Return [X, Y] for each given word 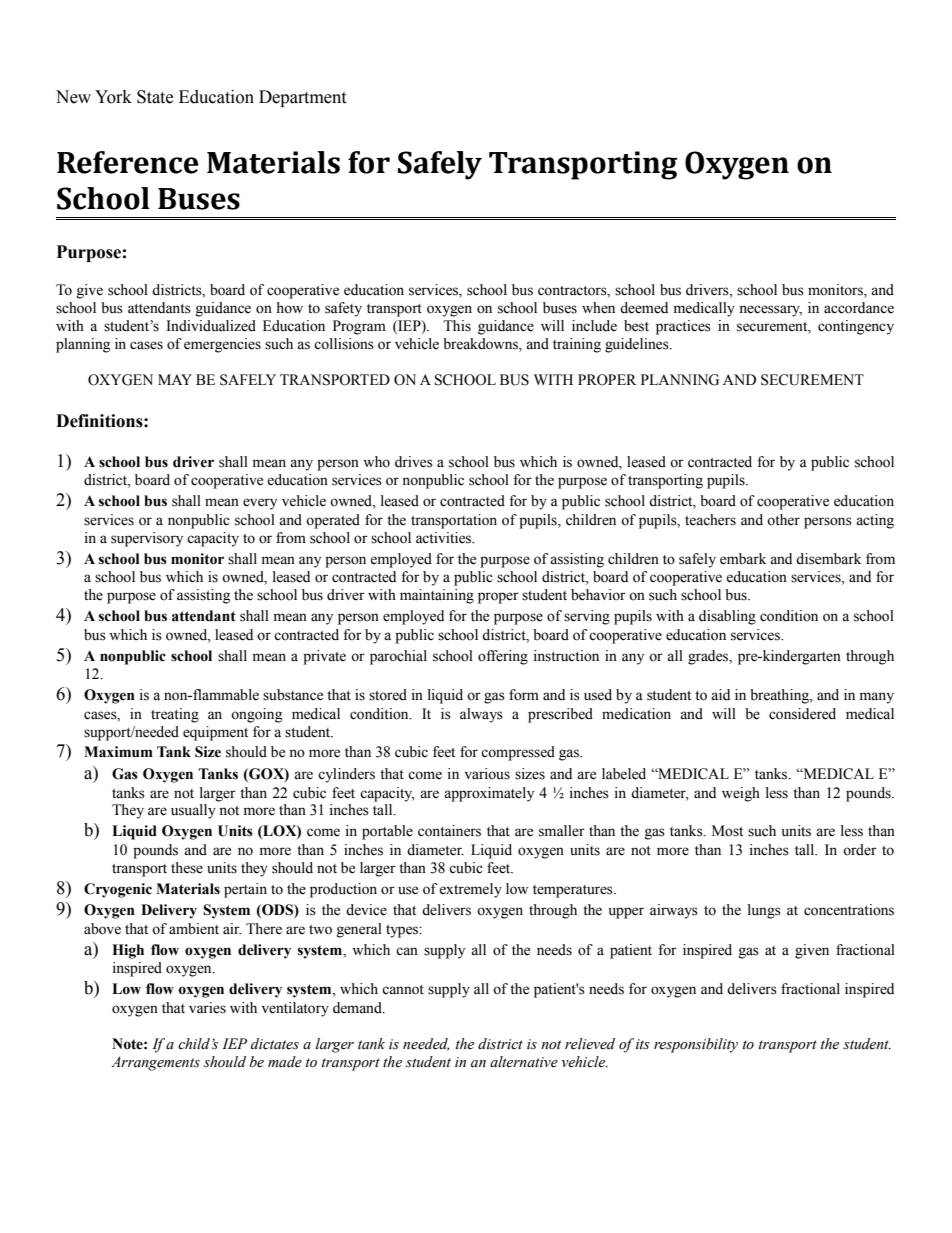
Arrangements [155, 1063]
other [783, 520]
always [481, 715]
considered [802, 714]
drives [414, 462]
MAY [175, 379]
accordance [859, 308]
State [155, 97]
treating [175, 715]
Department [302, 98]
